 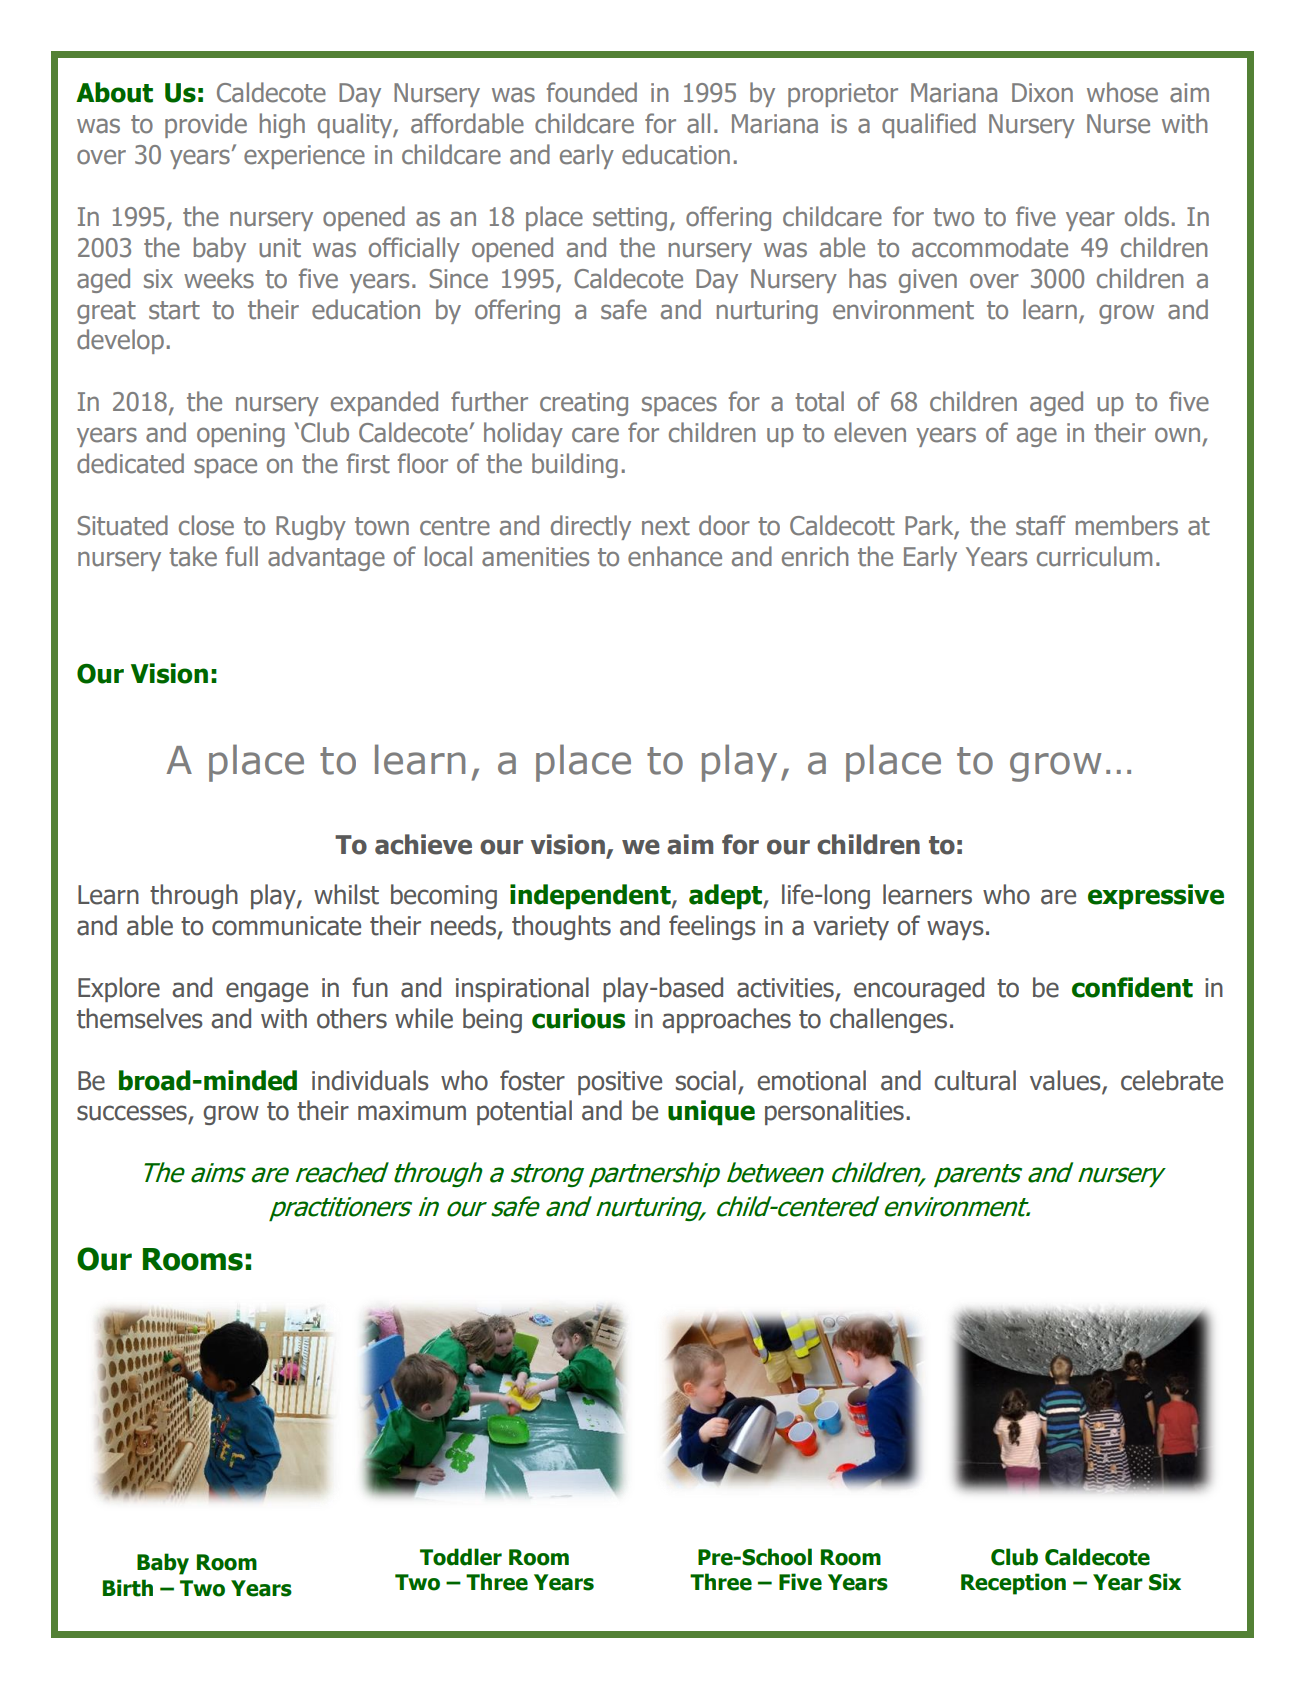 I want to click on provide, so click(x=206, y=125).
